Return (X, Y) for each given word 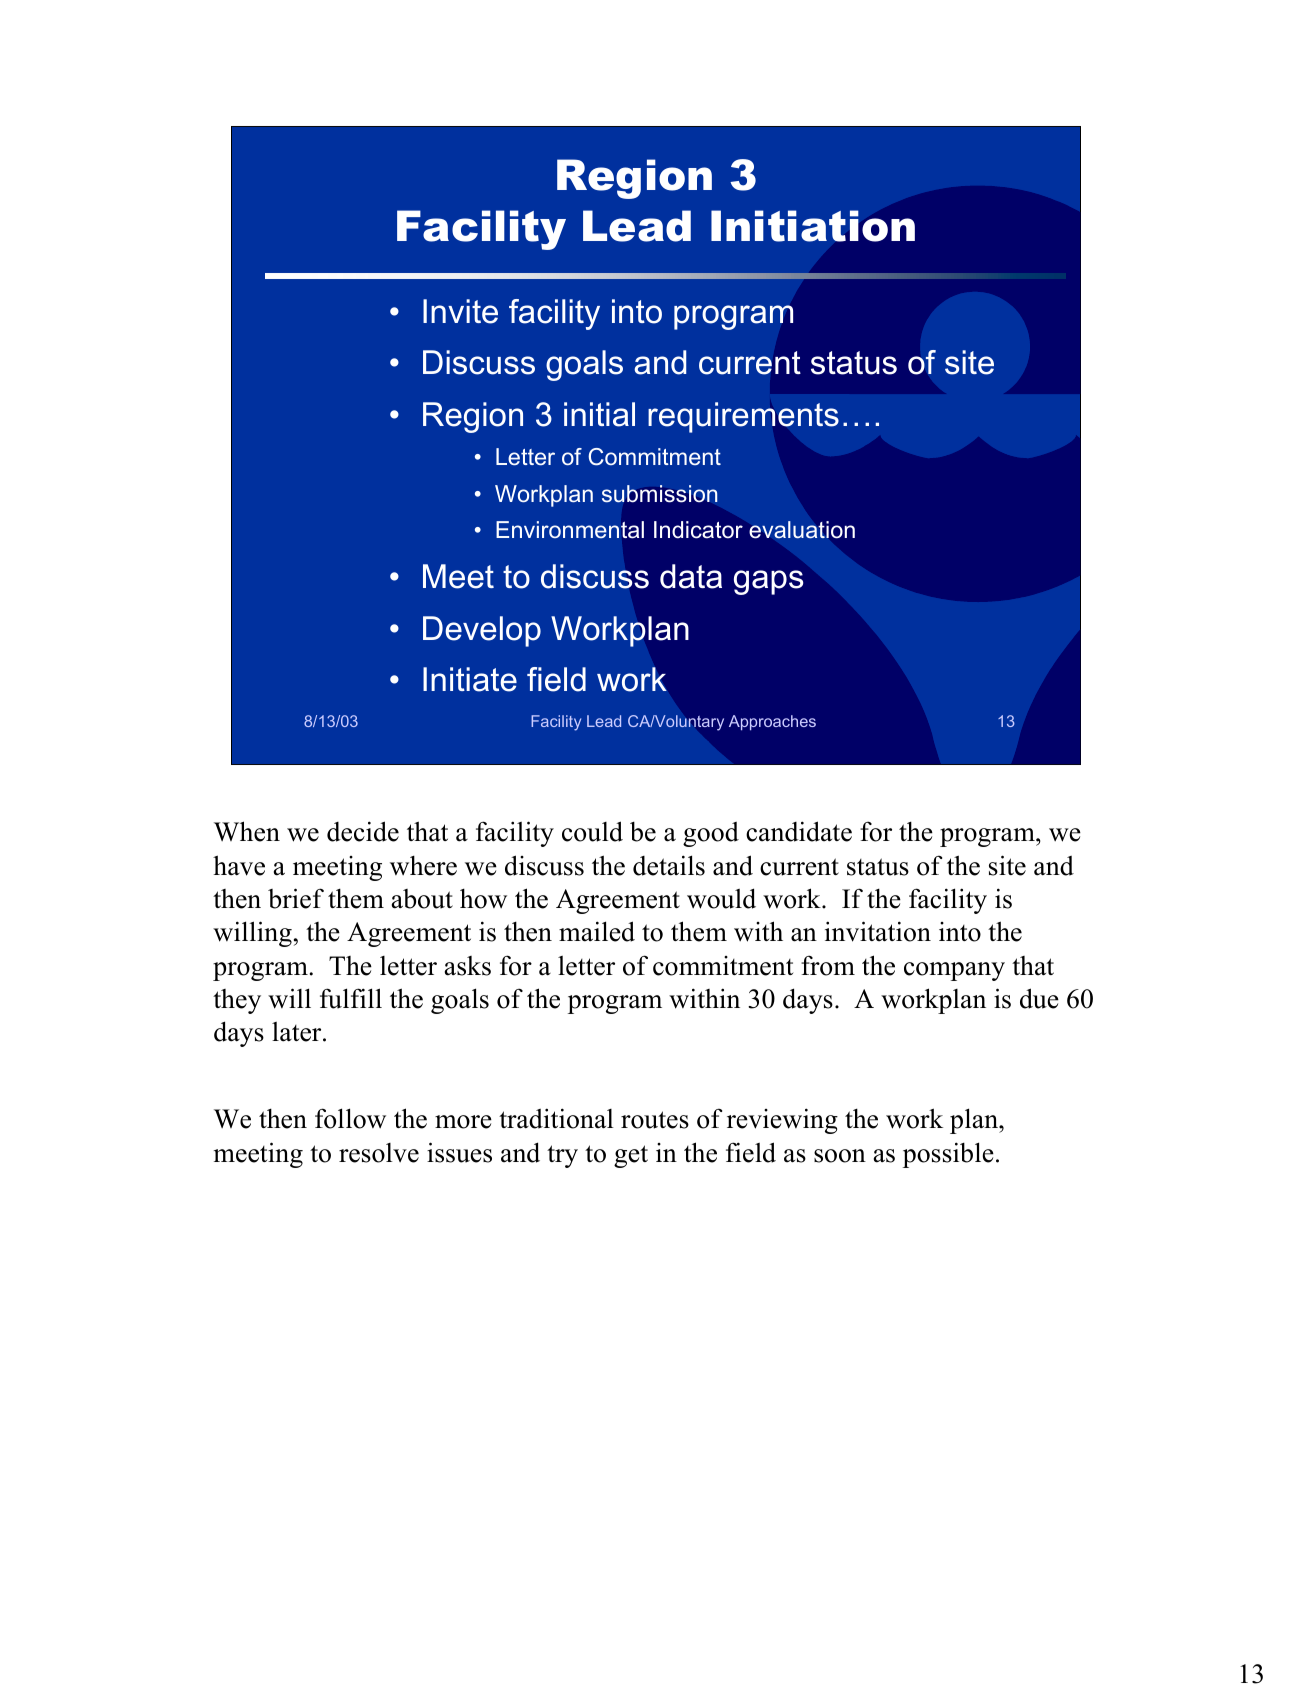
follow (350, 1118)
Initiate (470, 679)
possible (948, 1155)
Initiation (813, 226)
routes (655, 1120)
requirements (743, 417)
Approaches (772, 723)
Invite (460, 311)
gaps (768, 582)
